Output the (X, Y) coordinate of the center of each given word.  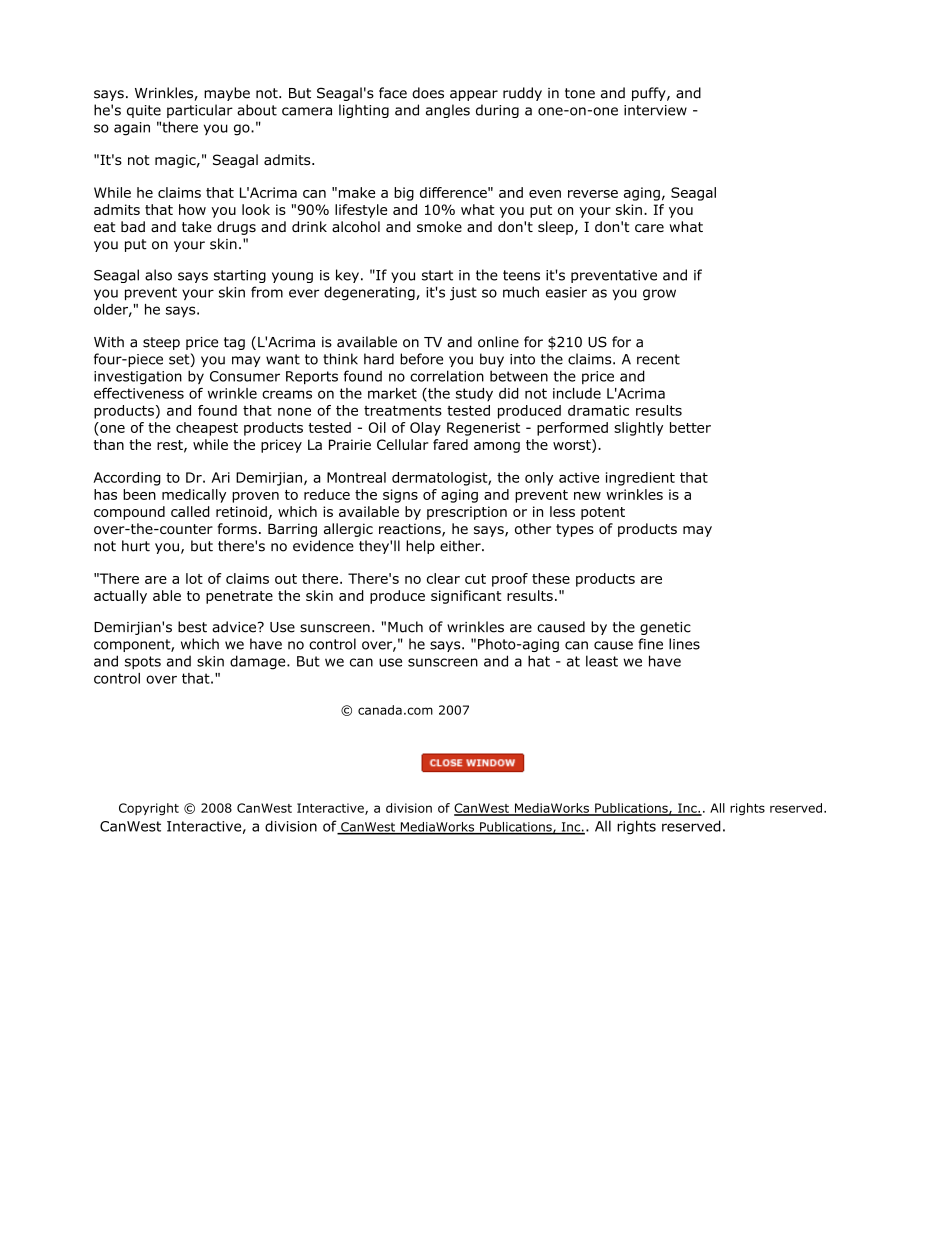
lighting (364, 111)
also (158, 275)
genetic (665, 628)
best (192, 627)
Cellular (403, 444)
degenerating (370, 293)
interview (655, 110)
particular (200, 111)
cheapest (207, 429)
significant (466, 597)
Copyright (149, 809)
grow (659, 295)
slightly (638, 429)
